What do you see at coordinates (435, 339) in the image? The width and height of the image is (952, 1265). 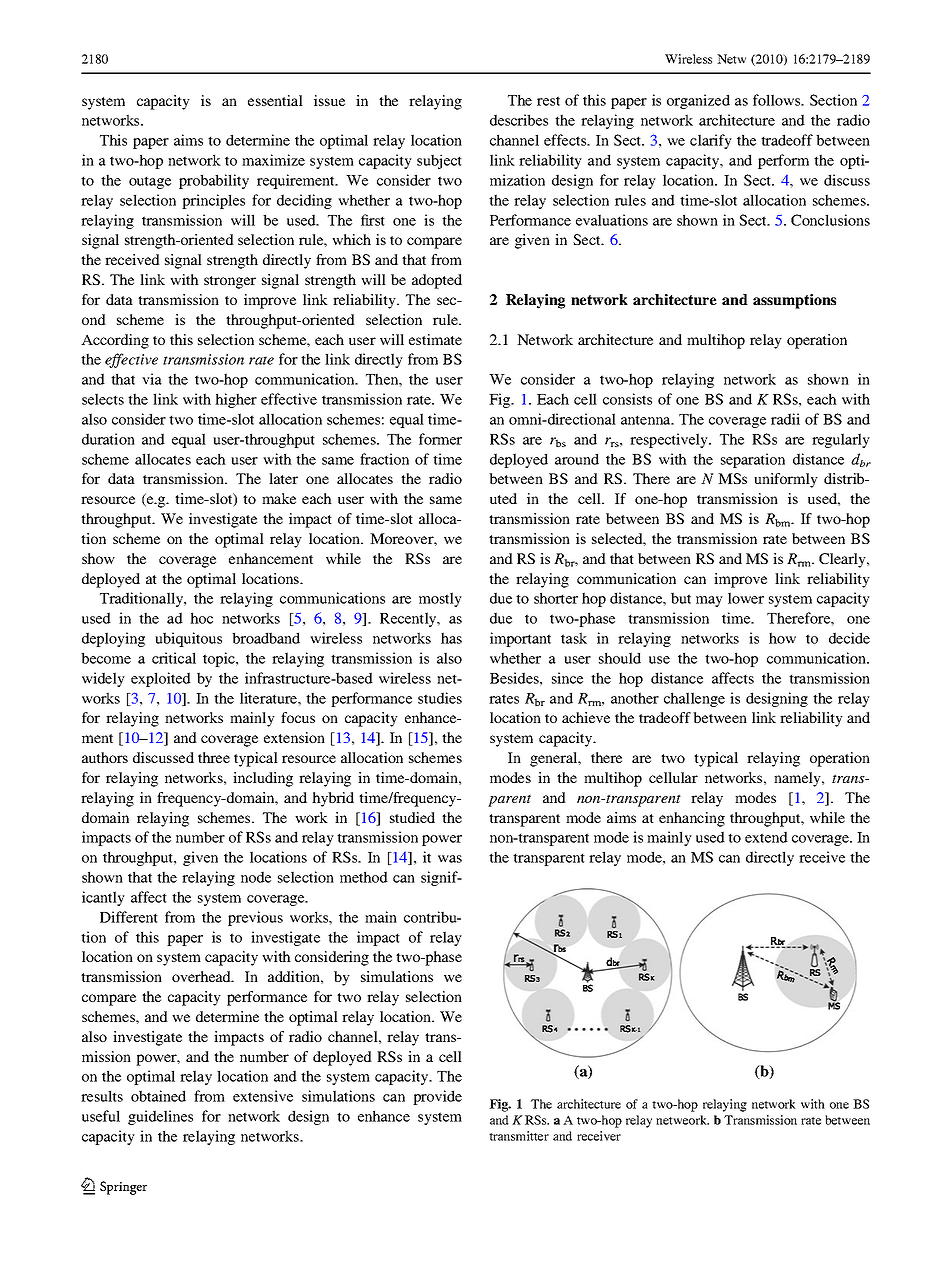 I see `estimate` at bounding box center [435, 339].
